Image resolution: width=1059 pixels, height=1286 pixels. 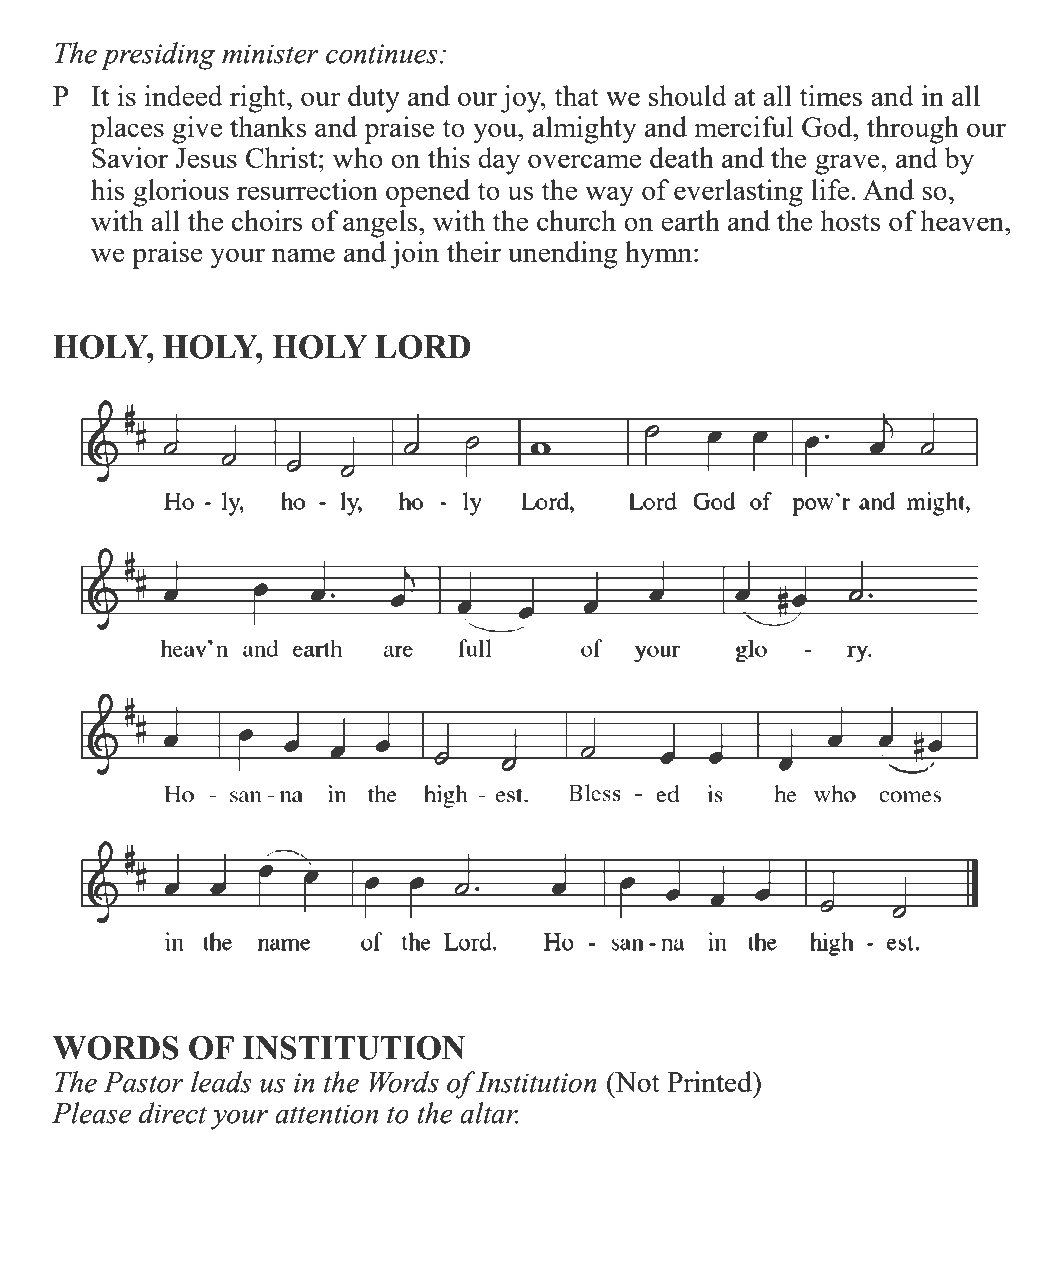 I want to click on indeed, so click(x=183, y=95).
